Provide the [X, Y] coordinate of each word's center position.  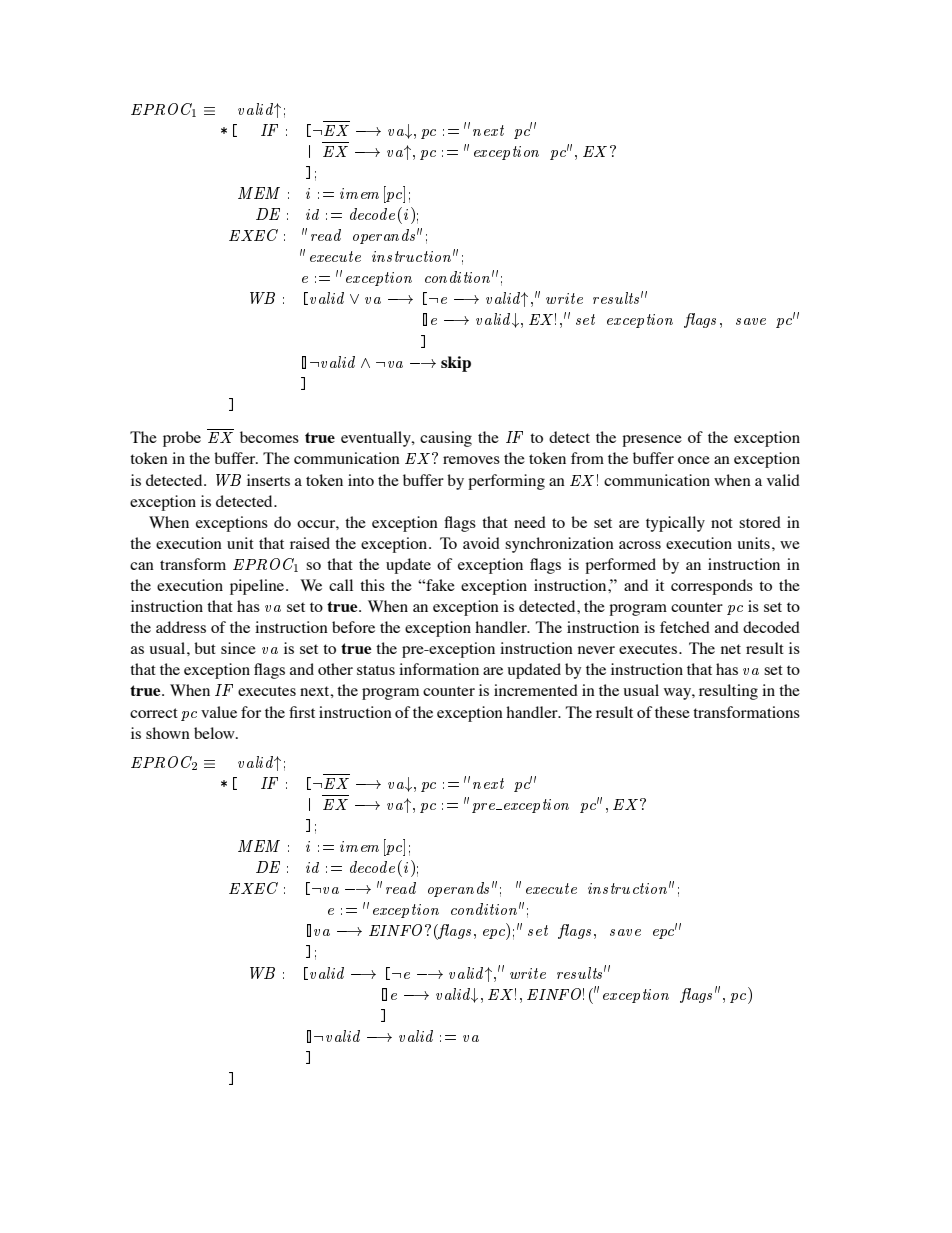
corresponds [712, 587]
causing [446, 439]
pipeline [258, 587]
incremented [536, 690]
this [372, 585]
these [672, 712]
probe [182, 439]
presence [652, 441]
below [215, 733]
